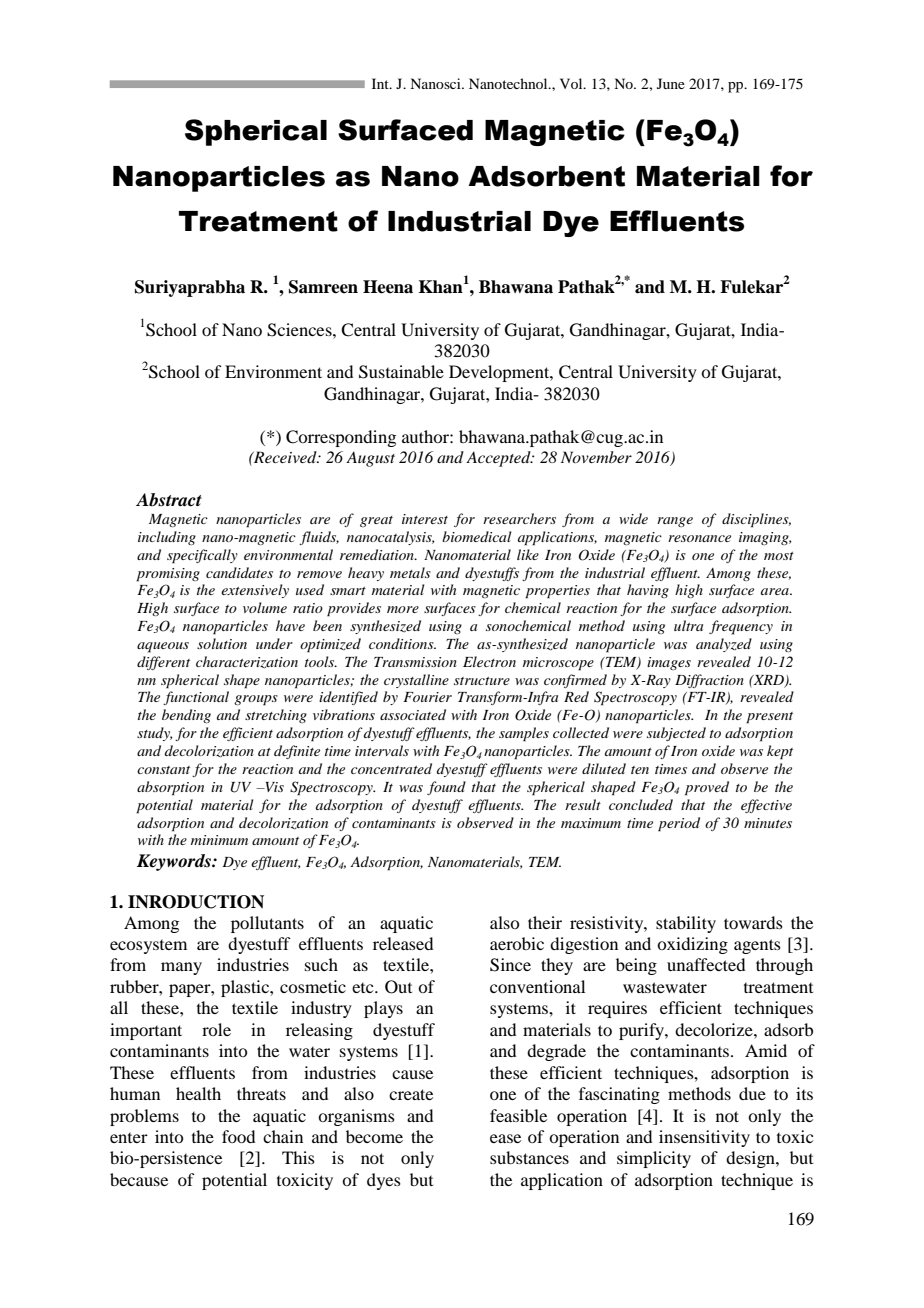  What do you see at coordinates (499, 459) in the document?
I see `Accepted` at bounding box center [499, 459].
